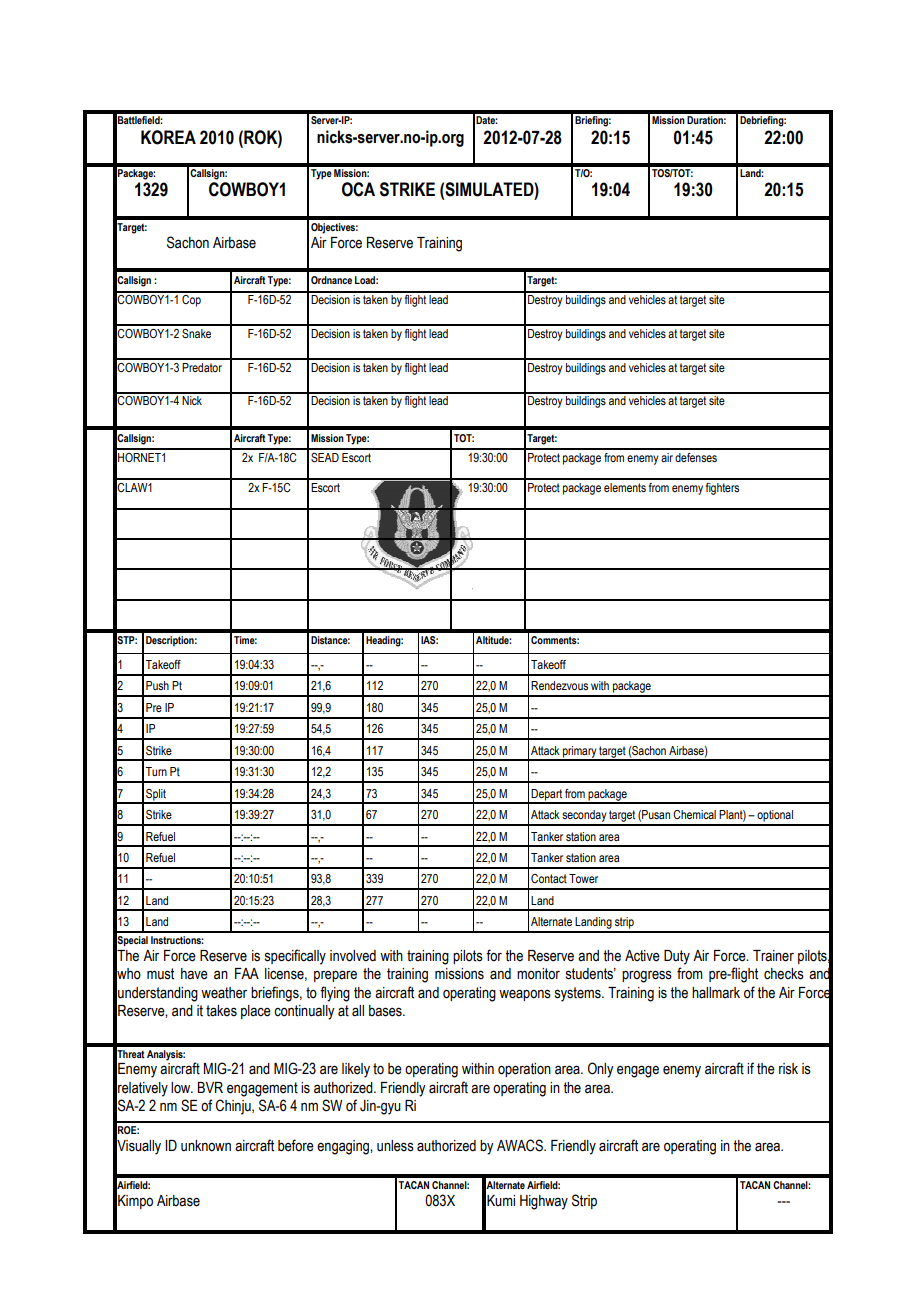 Image resolution: width=924 pixels, height=1308 pixels. I want to click on KOREA, so click(168, 137).
